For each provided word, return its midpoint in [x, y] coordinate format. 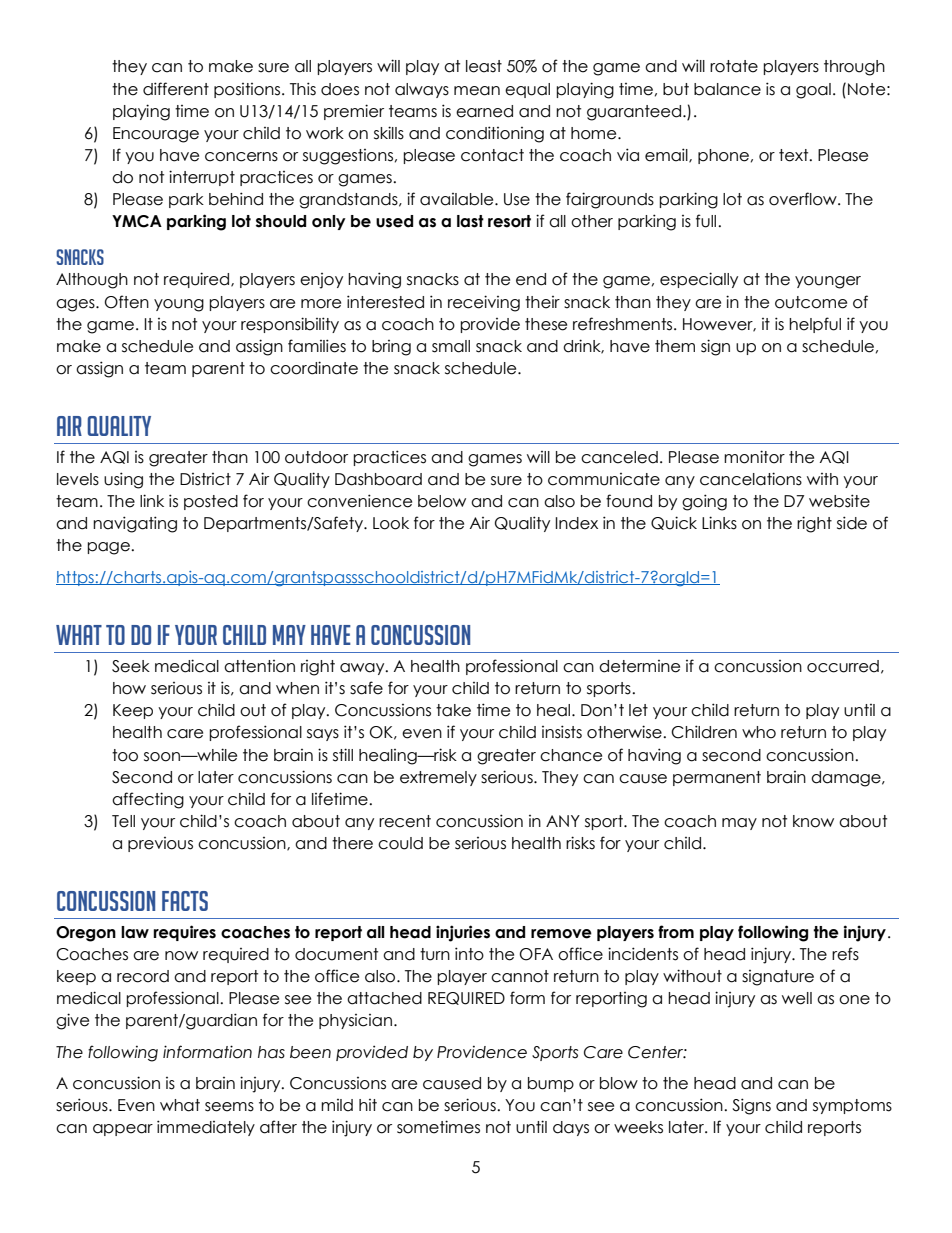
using [123, 480]
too [125, 755]
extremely [438, 778]
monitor [754, 457]
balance [727, 89]
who [759, 732]
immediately [206, 1128]
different [176, 89]
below [442, 501]
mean [477, 91]
